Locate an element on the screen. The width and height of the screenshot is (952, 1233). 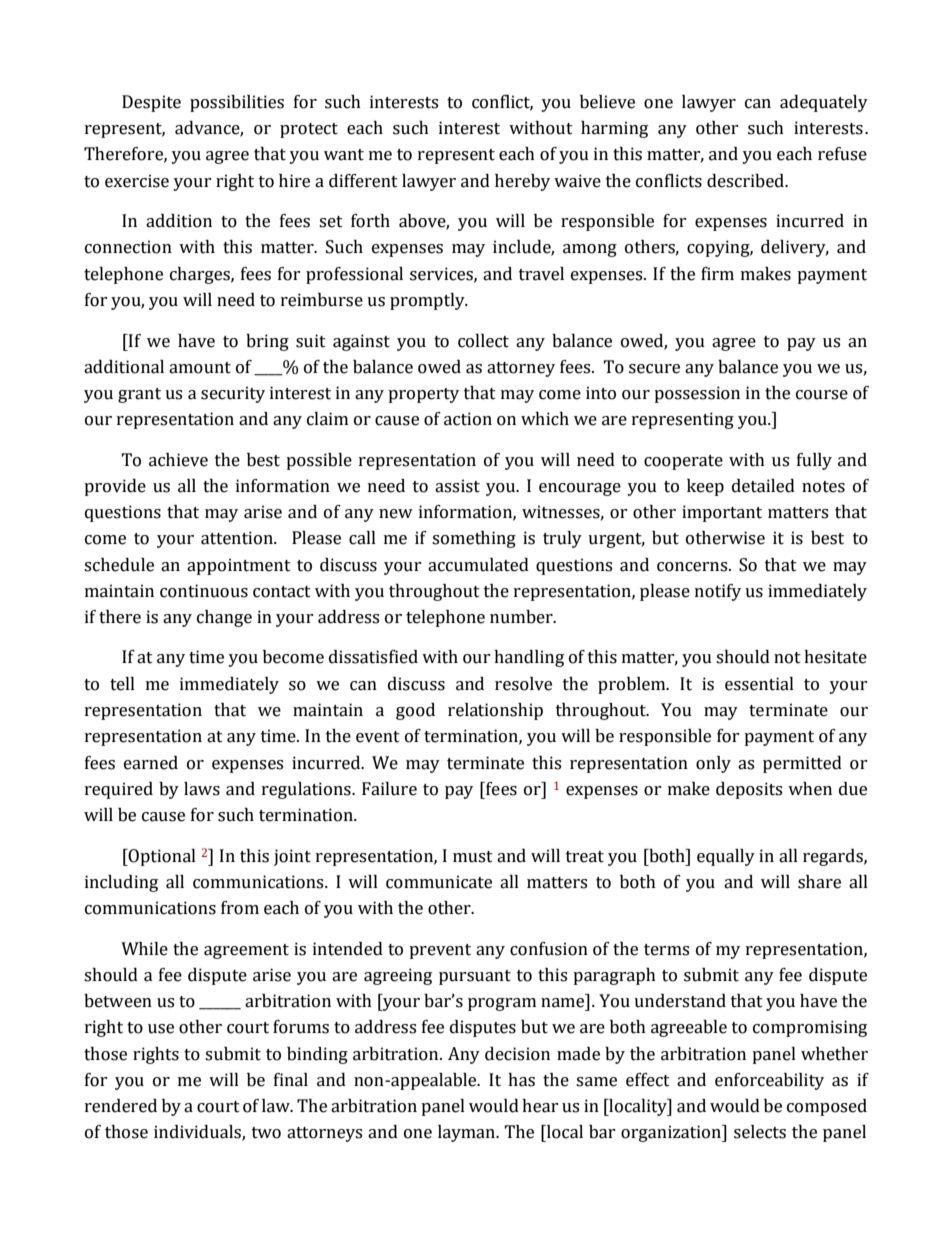
hereby is located at coordinates (522, 182).
